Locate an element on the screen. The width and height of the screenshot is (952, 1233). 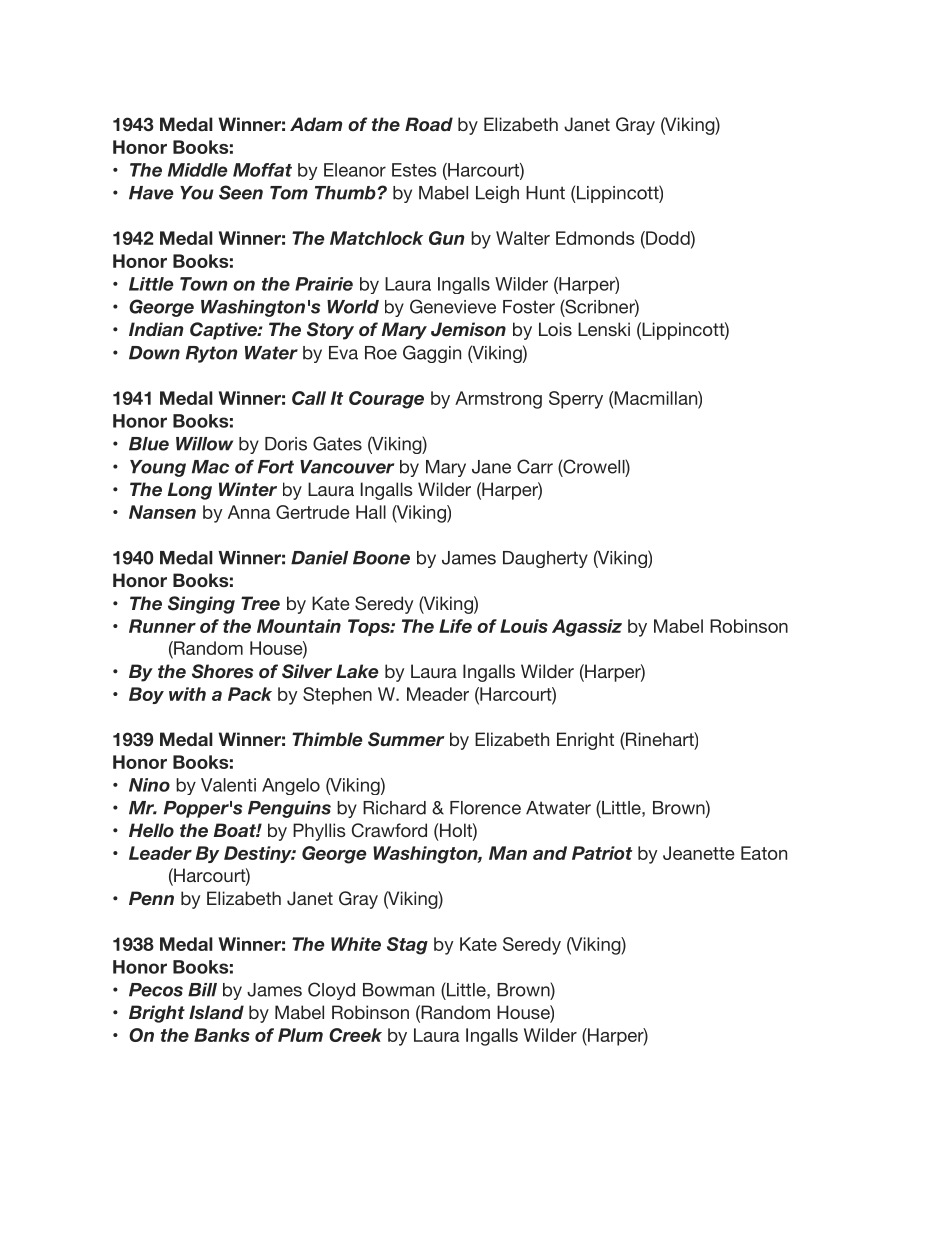
Enright is located at coordinates (585, 741).
